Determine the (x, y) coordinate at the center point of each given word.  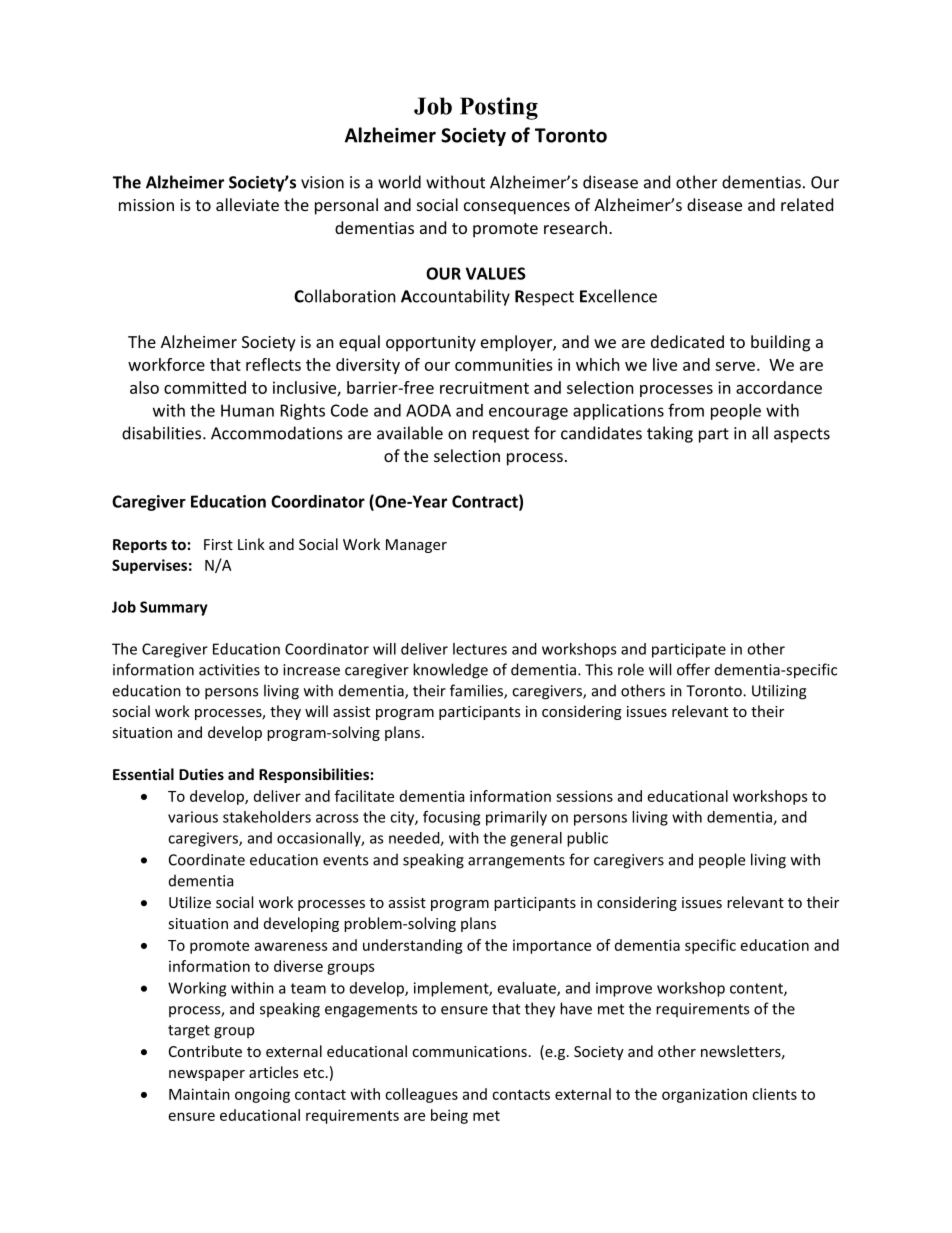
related (807, 204)
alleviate (247, 204)
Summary (174, 608)
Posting (499, 108)
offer (693, 669)
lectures (480, 649)
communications (469, 1051)
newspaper (207, 1075)
